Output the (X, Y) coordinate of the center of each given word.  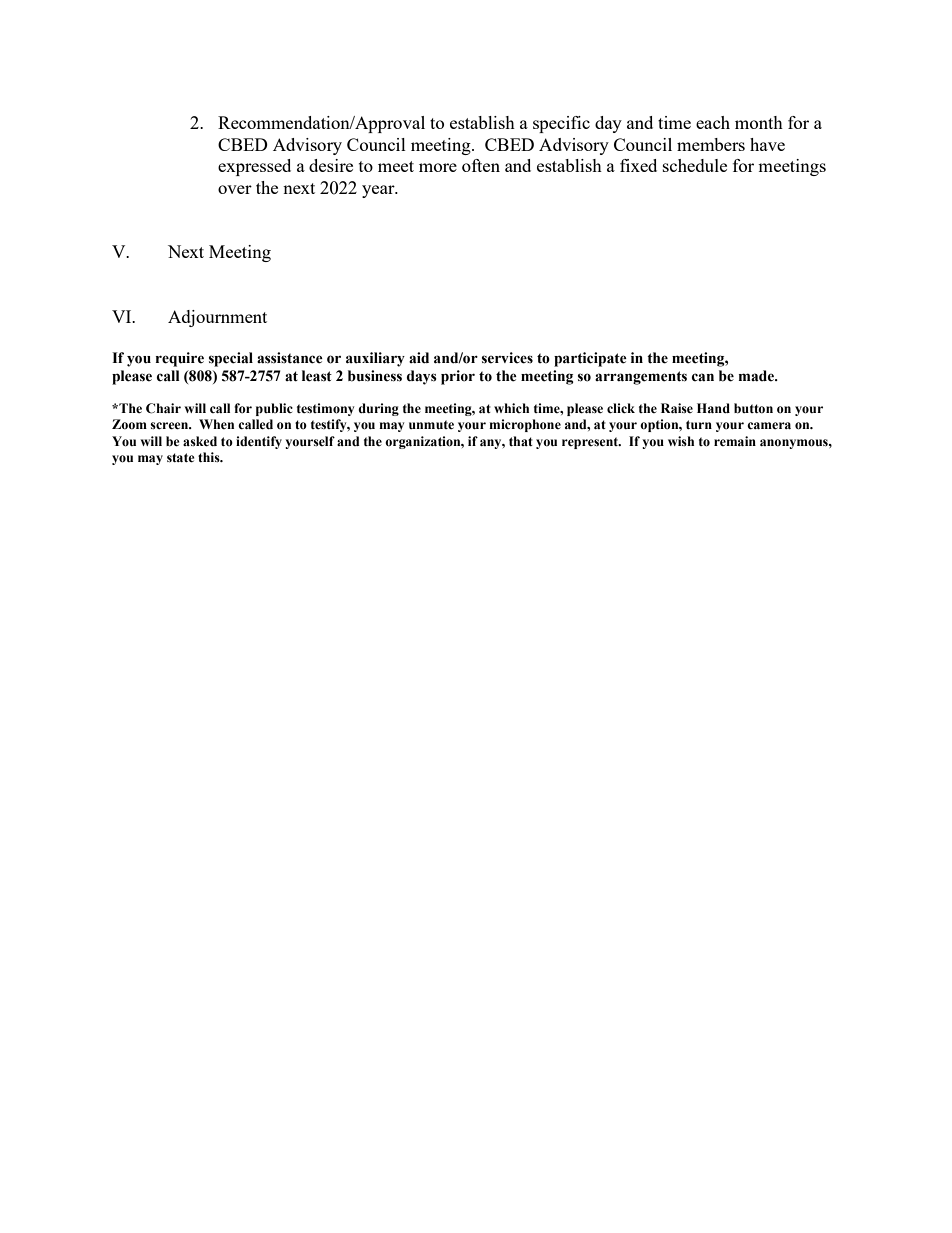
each (713, 122)
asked (200, 441)
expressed (254, 167)
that (521, 441)
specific (561, 124)
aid (419, 358)
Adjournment (217, 318)
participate (590, 359)
